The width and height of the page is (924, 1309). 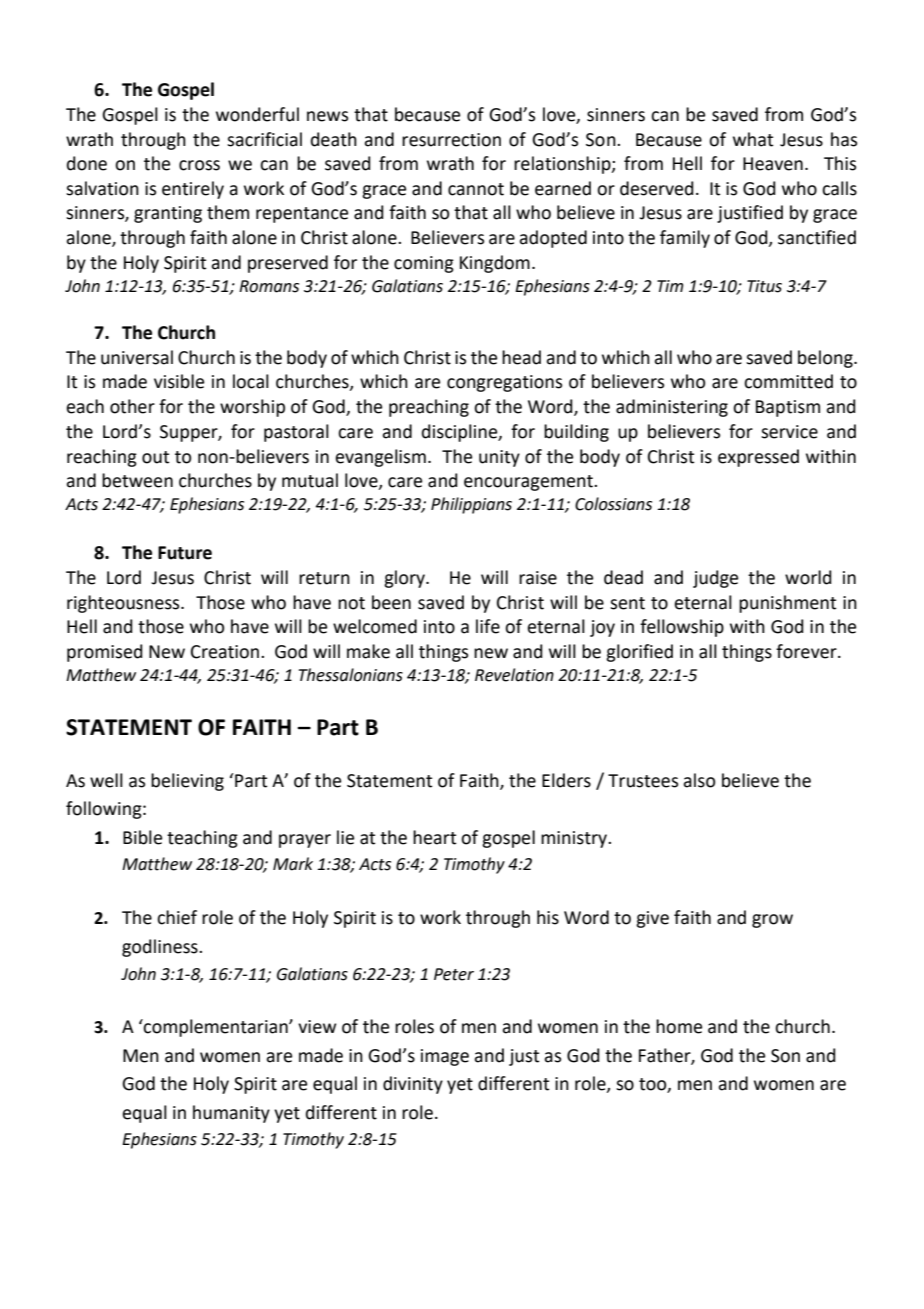 What do you see at coordinates (231, 1114) in the page?
I see `humanity` at bounding box center [231, 1114].
